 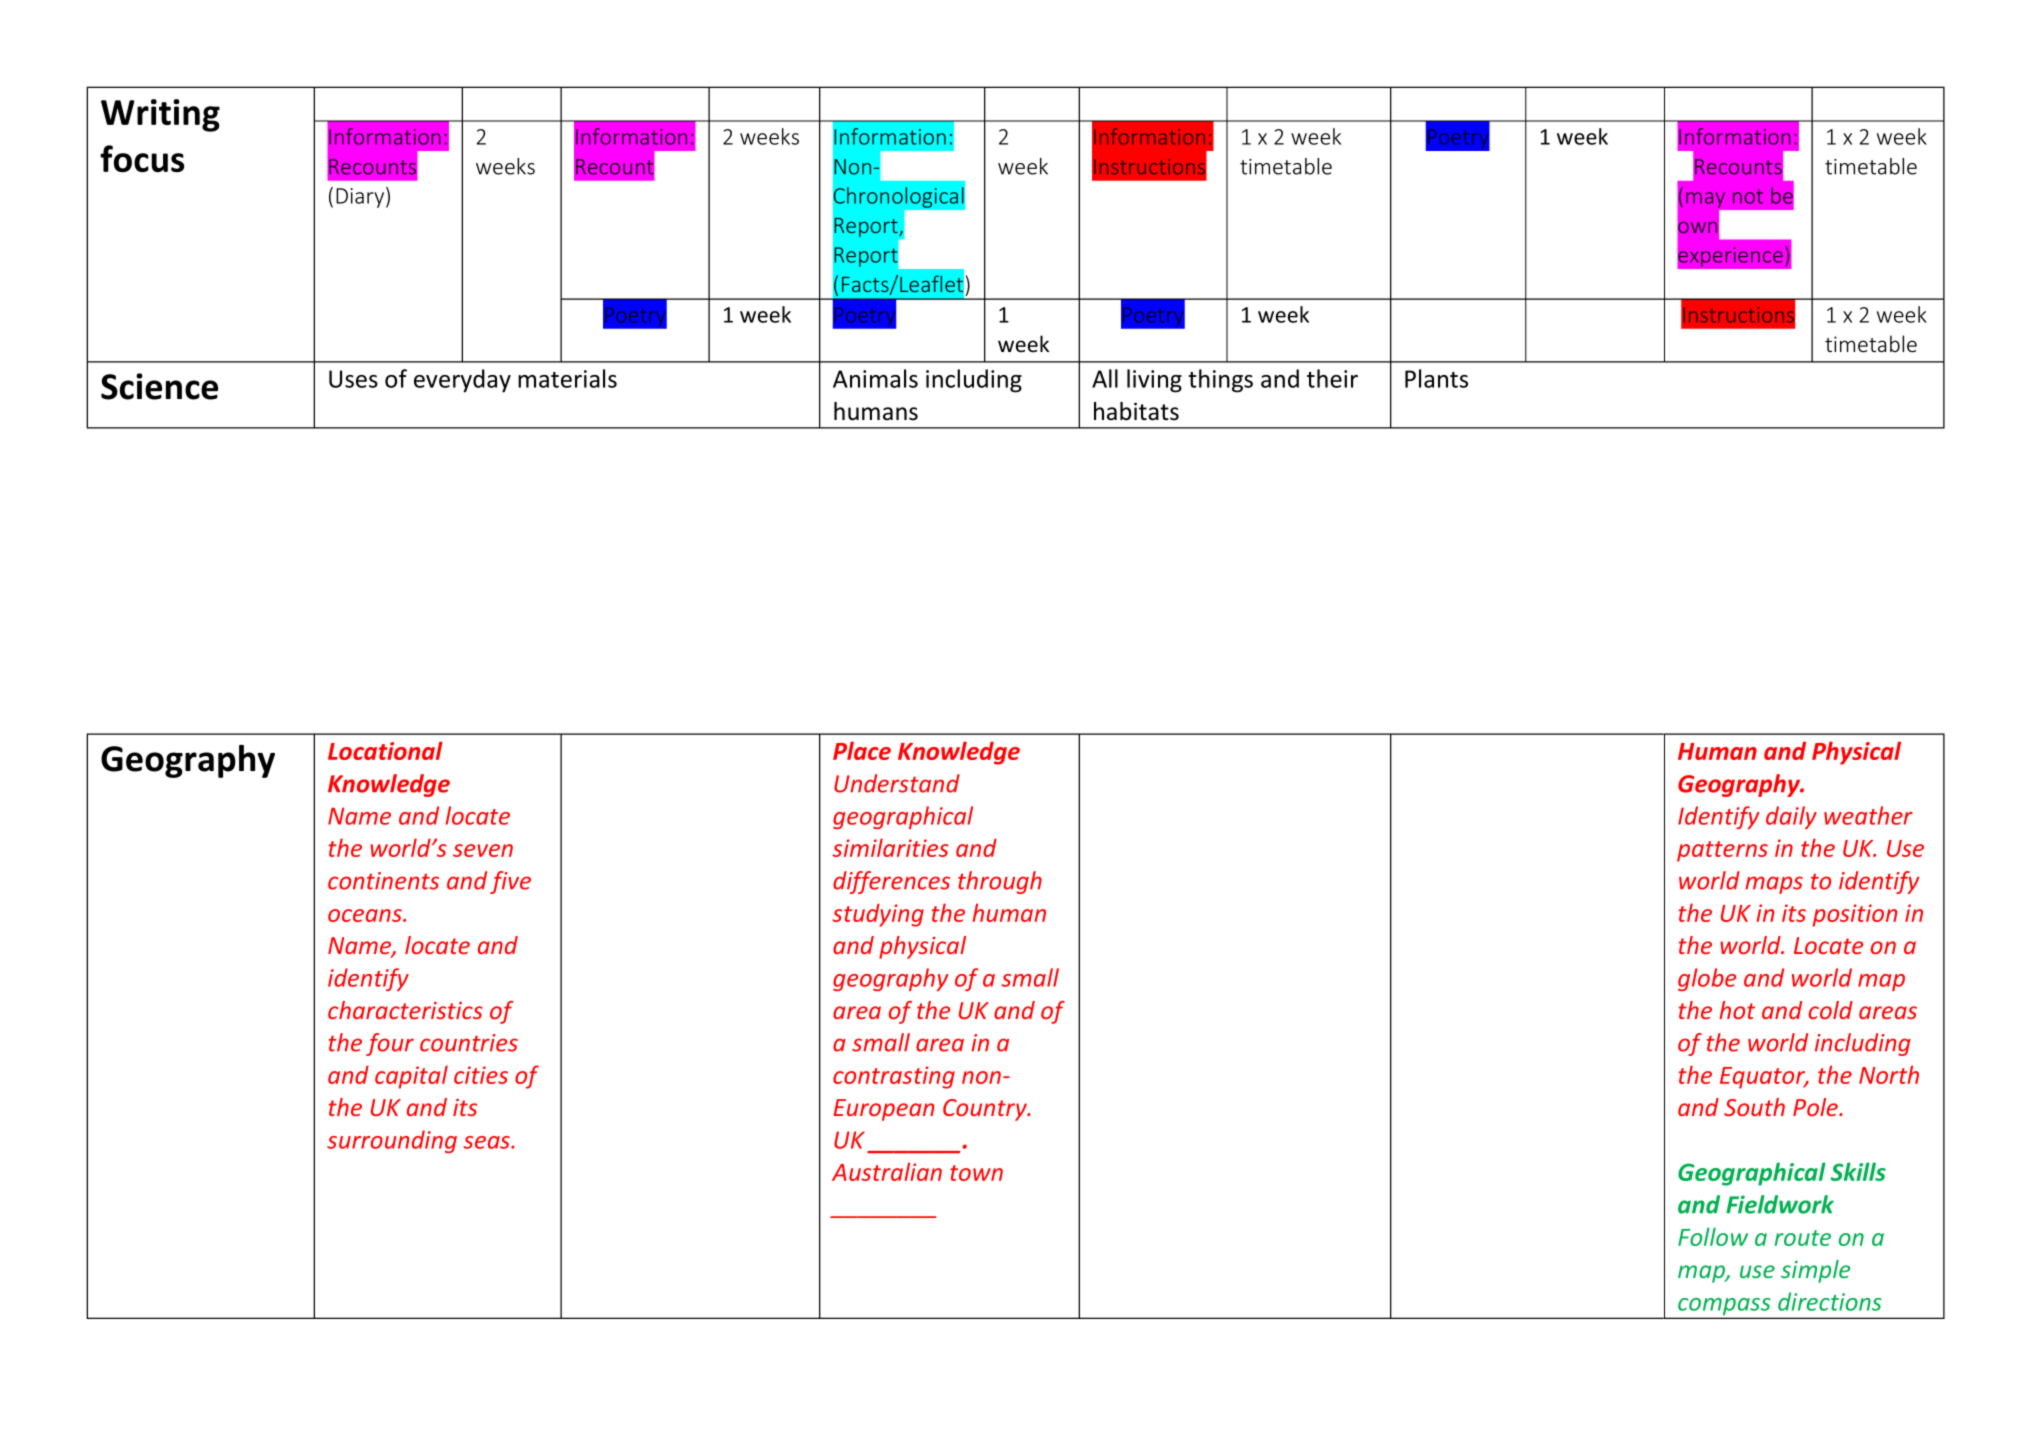 What do you see at coordinates (405, 1010) in the page?
I see `characteristics` at bounding box center [405, 1010].
